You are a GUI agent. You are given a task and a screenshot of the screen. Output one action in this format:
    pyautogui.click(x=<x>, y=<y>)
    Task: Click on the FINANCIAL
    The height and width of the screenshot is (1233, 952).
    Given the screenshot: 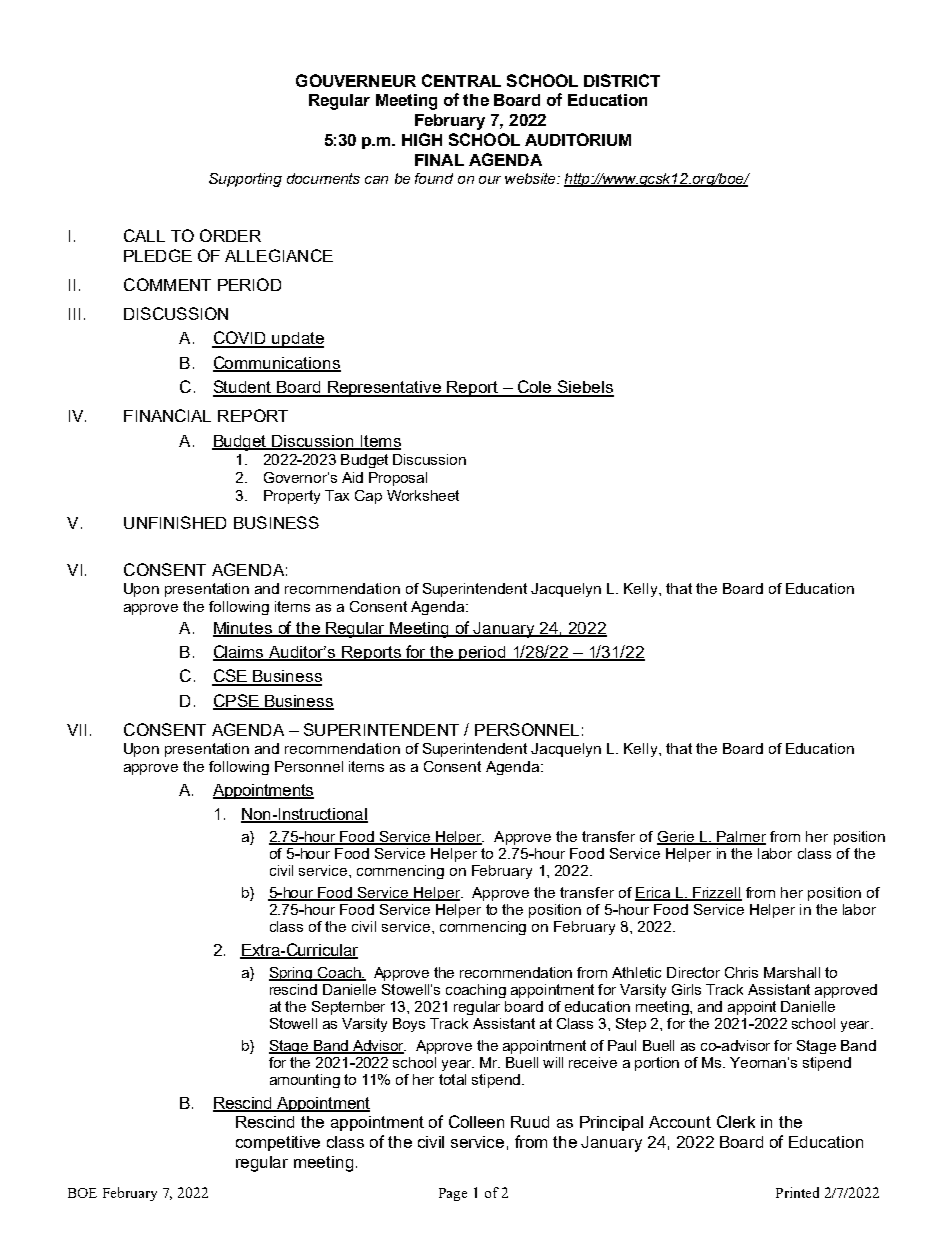 What is the action you would take?
    pyautogui.click(x=167, y=415)
